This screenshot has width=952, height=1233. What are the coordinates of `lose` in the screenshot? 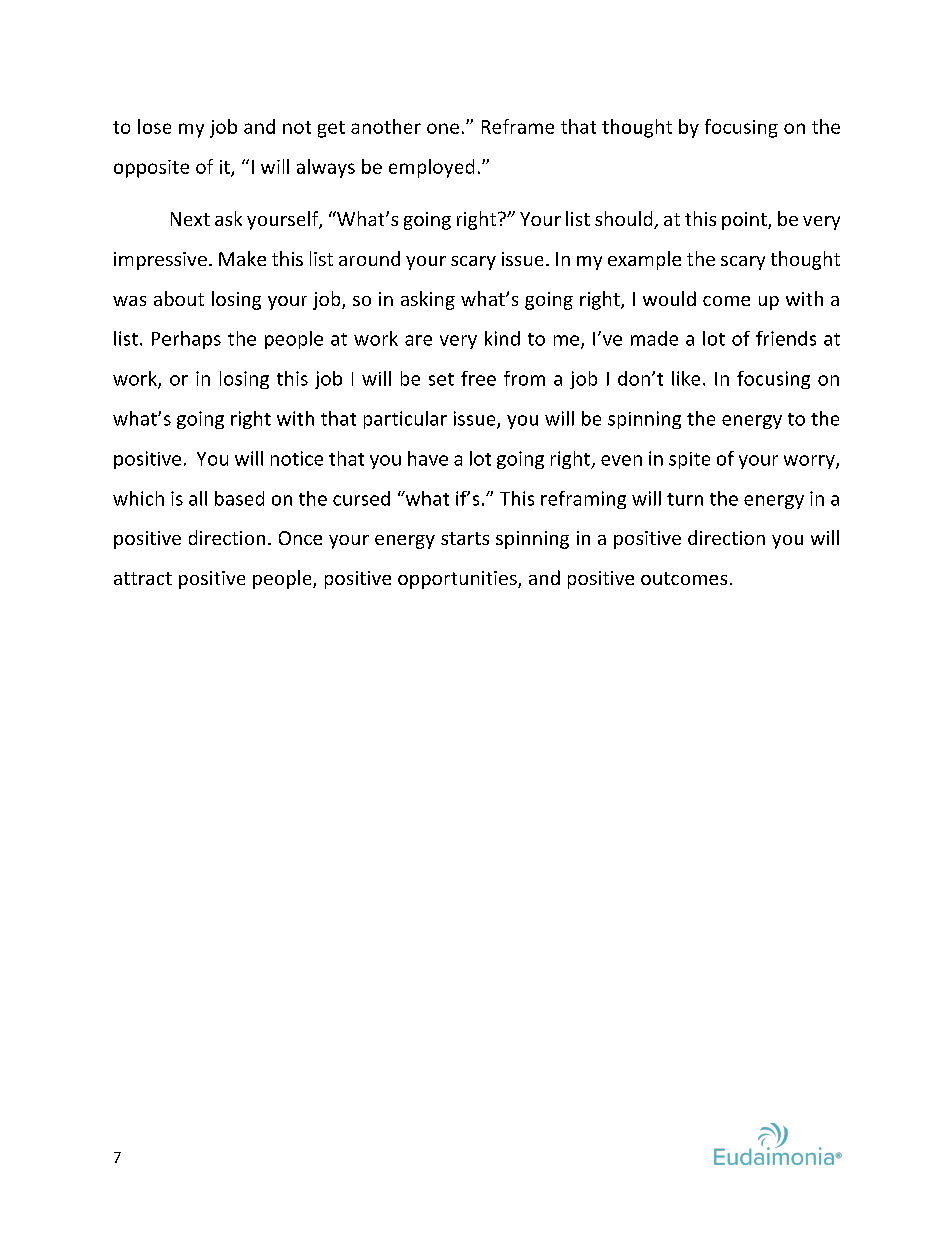 It's located at (154, 126).
